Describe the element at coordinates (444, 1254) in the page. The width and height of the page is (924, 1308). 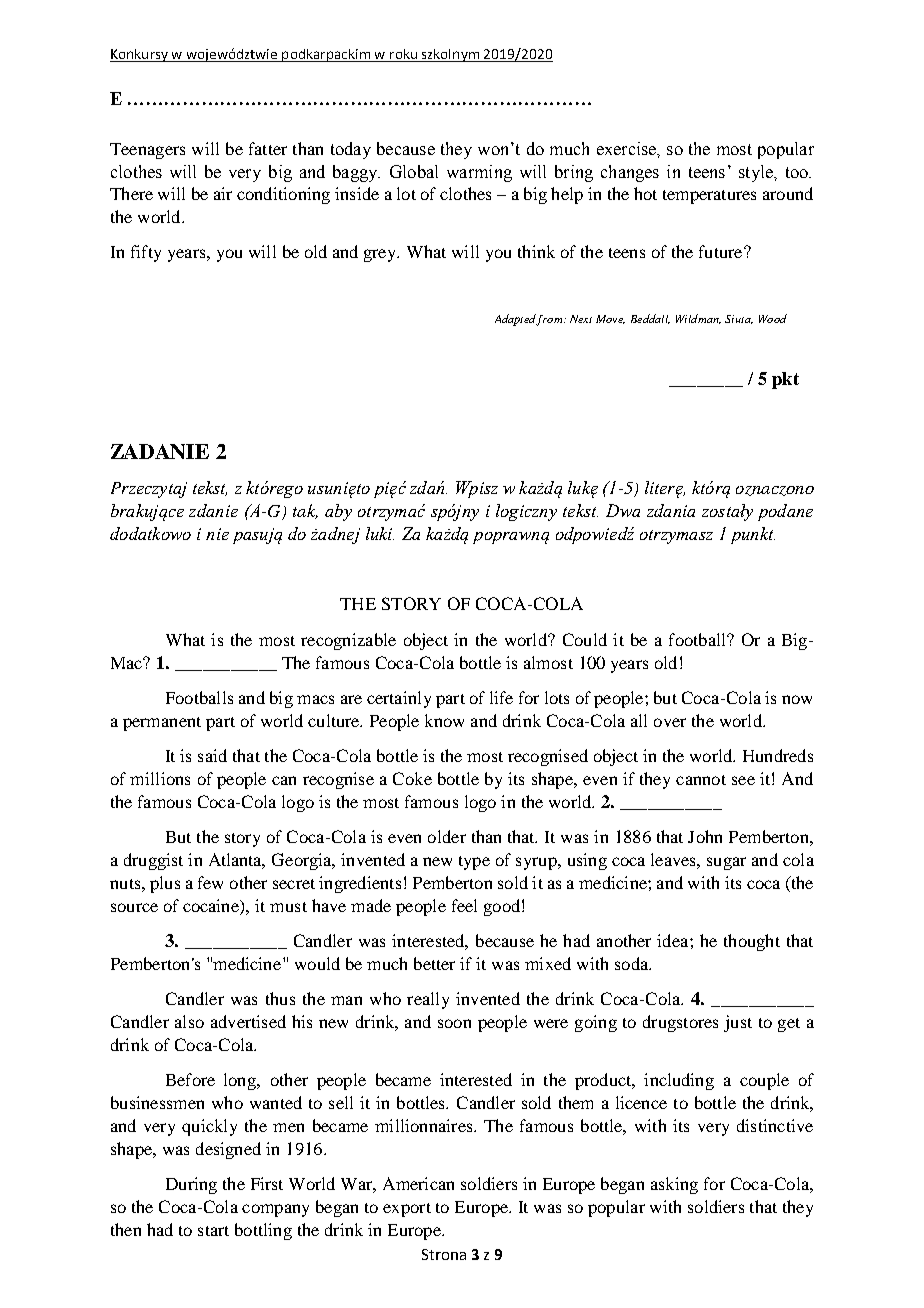
I see `Strona` at that location.
